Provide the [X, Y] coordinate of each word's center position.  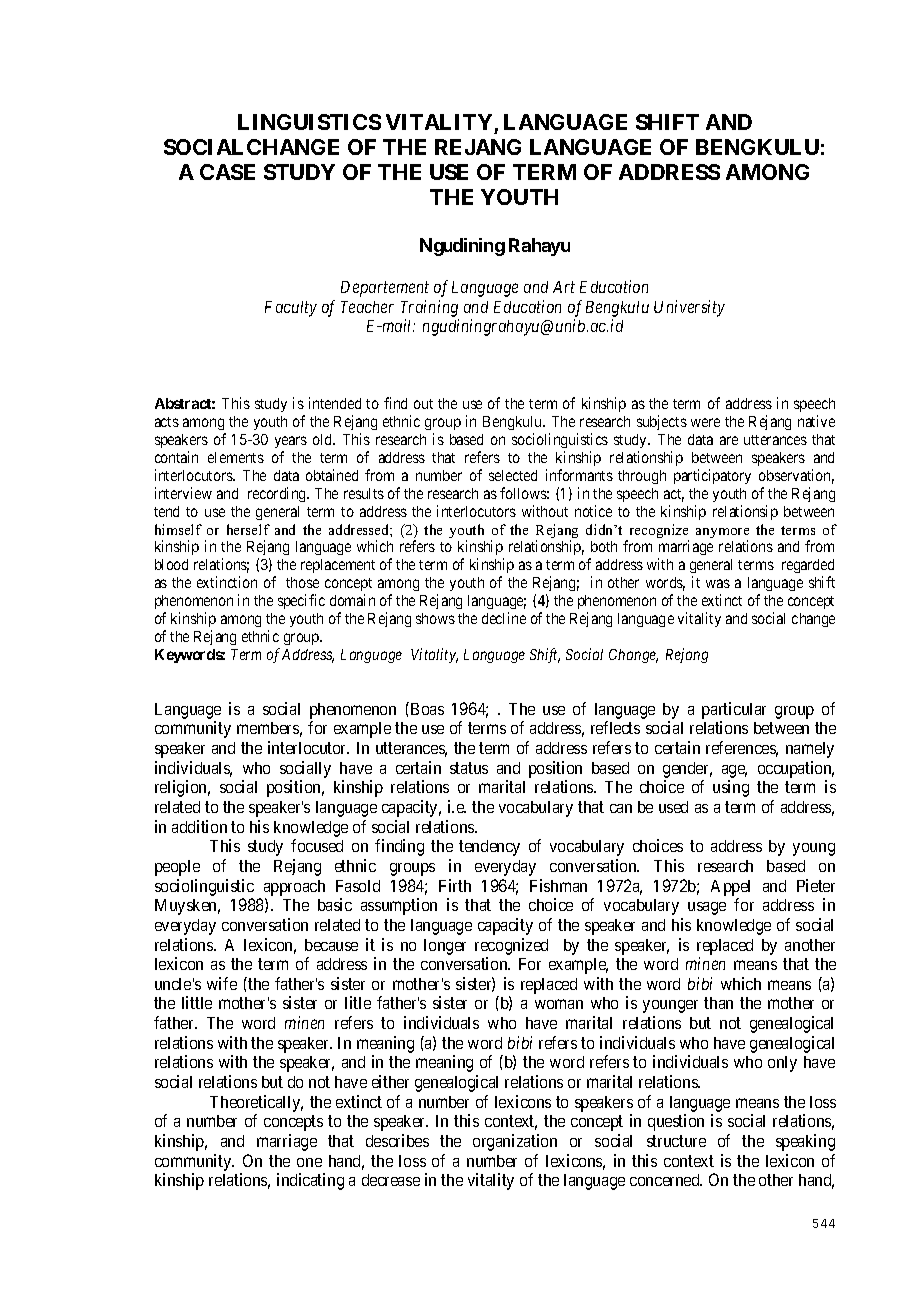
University [689, 308]
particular [734, 710]
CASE [227, 172]
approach [294, 888]
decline [504, 618]
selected [513, 475]
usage [707, 908]
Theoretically [256, 1103]
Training [429, 308]
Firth [455, 885]
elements [236, 457]
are [729, 440]
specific [301, 601]
